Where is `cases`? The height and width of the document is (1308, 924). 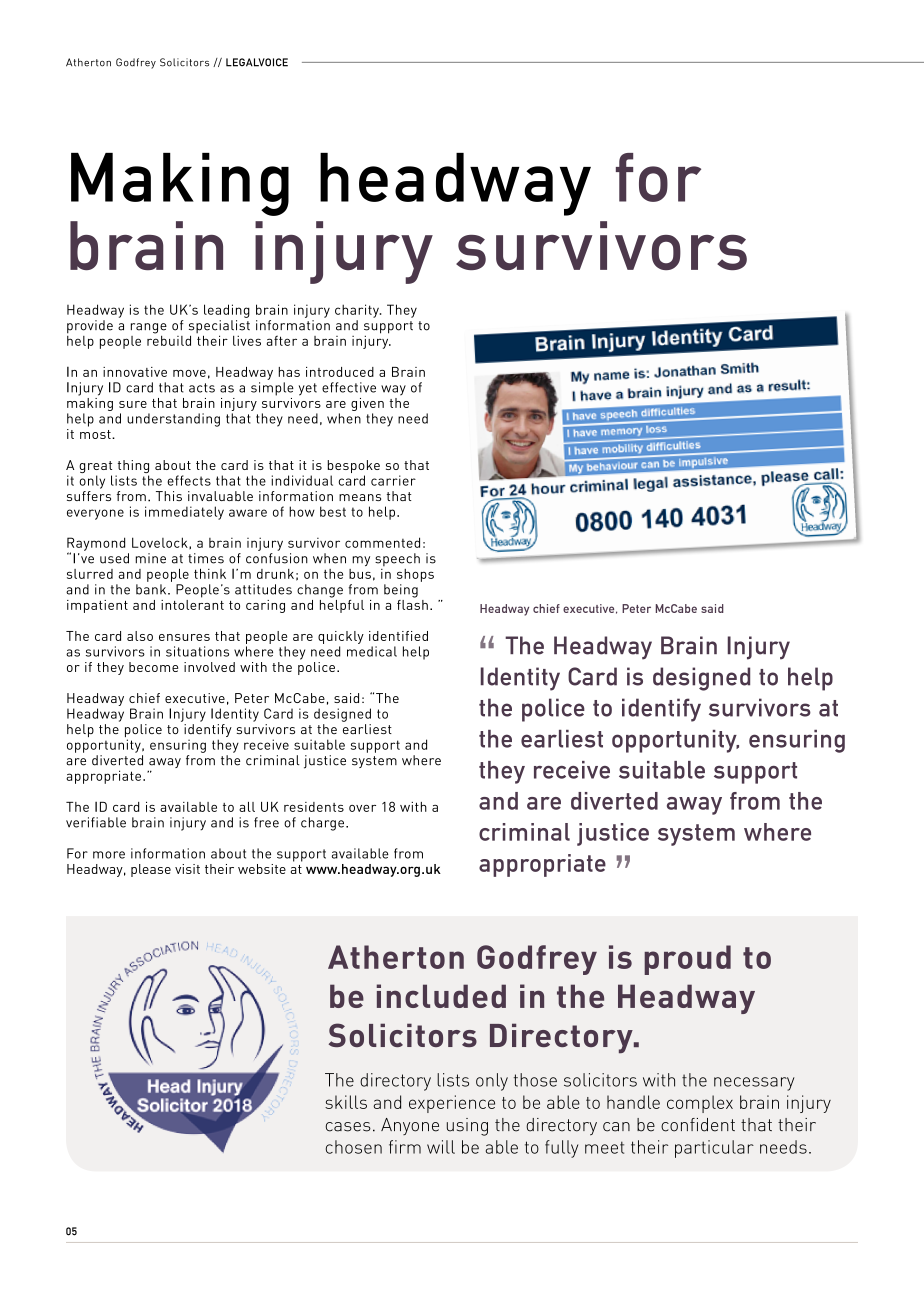
cases is located at coordinates (348, 1127).
